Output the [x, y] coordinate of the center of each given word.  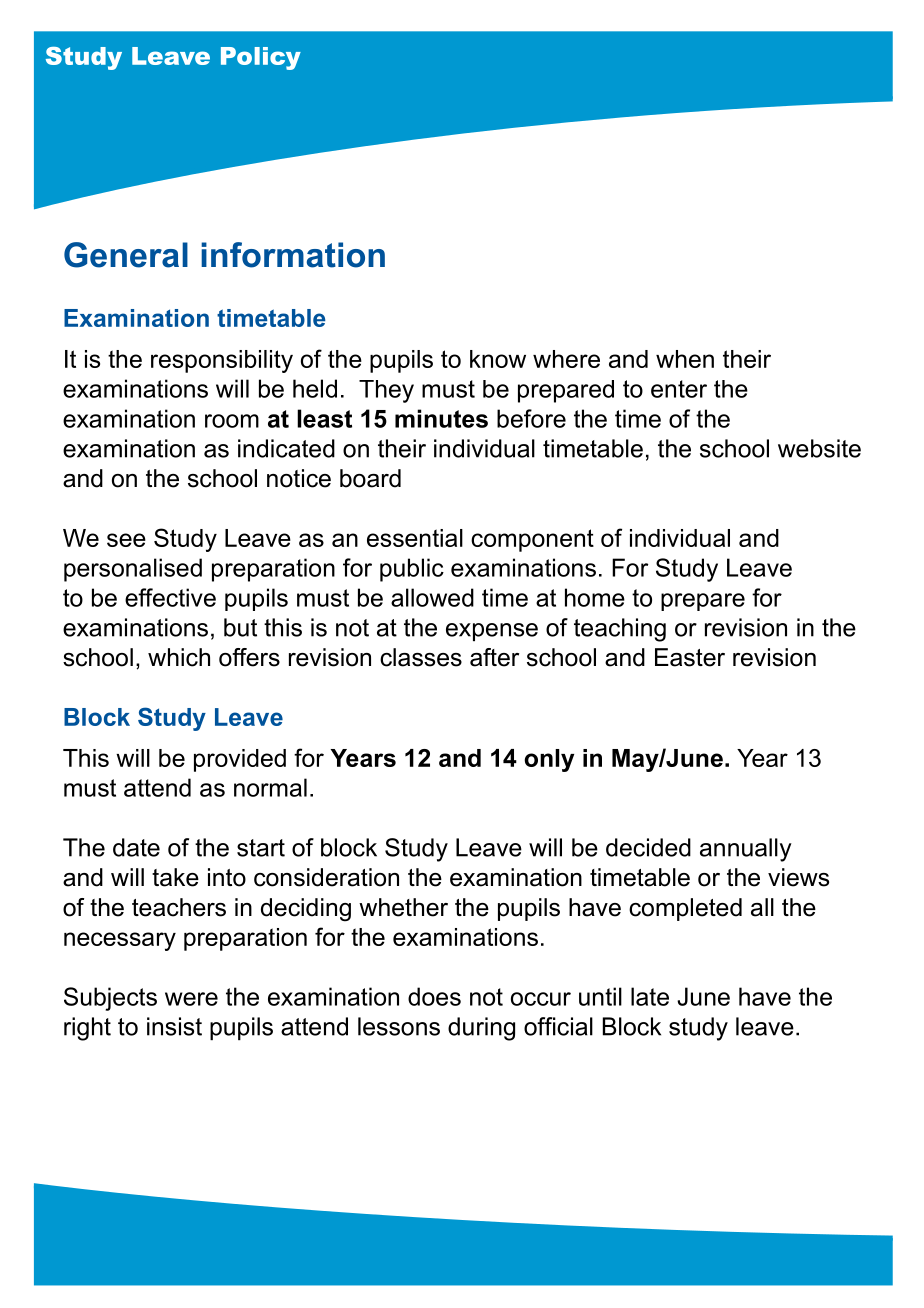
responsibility [222, 361]
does [434, 996]
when [685, 359]
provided [240, 760]
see [126, 540]
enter [679, 389]
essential [415, 538]
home [595, 597]
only [549, 760]
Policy [261, 58]
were [191, 999]
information [293, 255]
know [498, 359]
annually [746, 850]
